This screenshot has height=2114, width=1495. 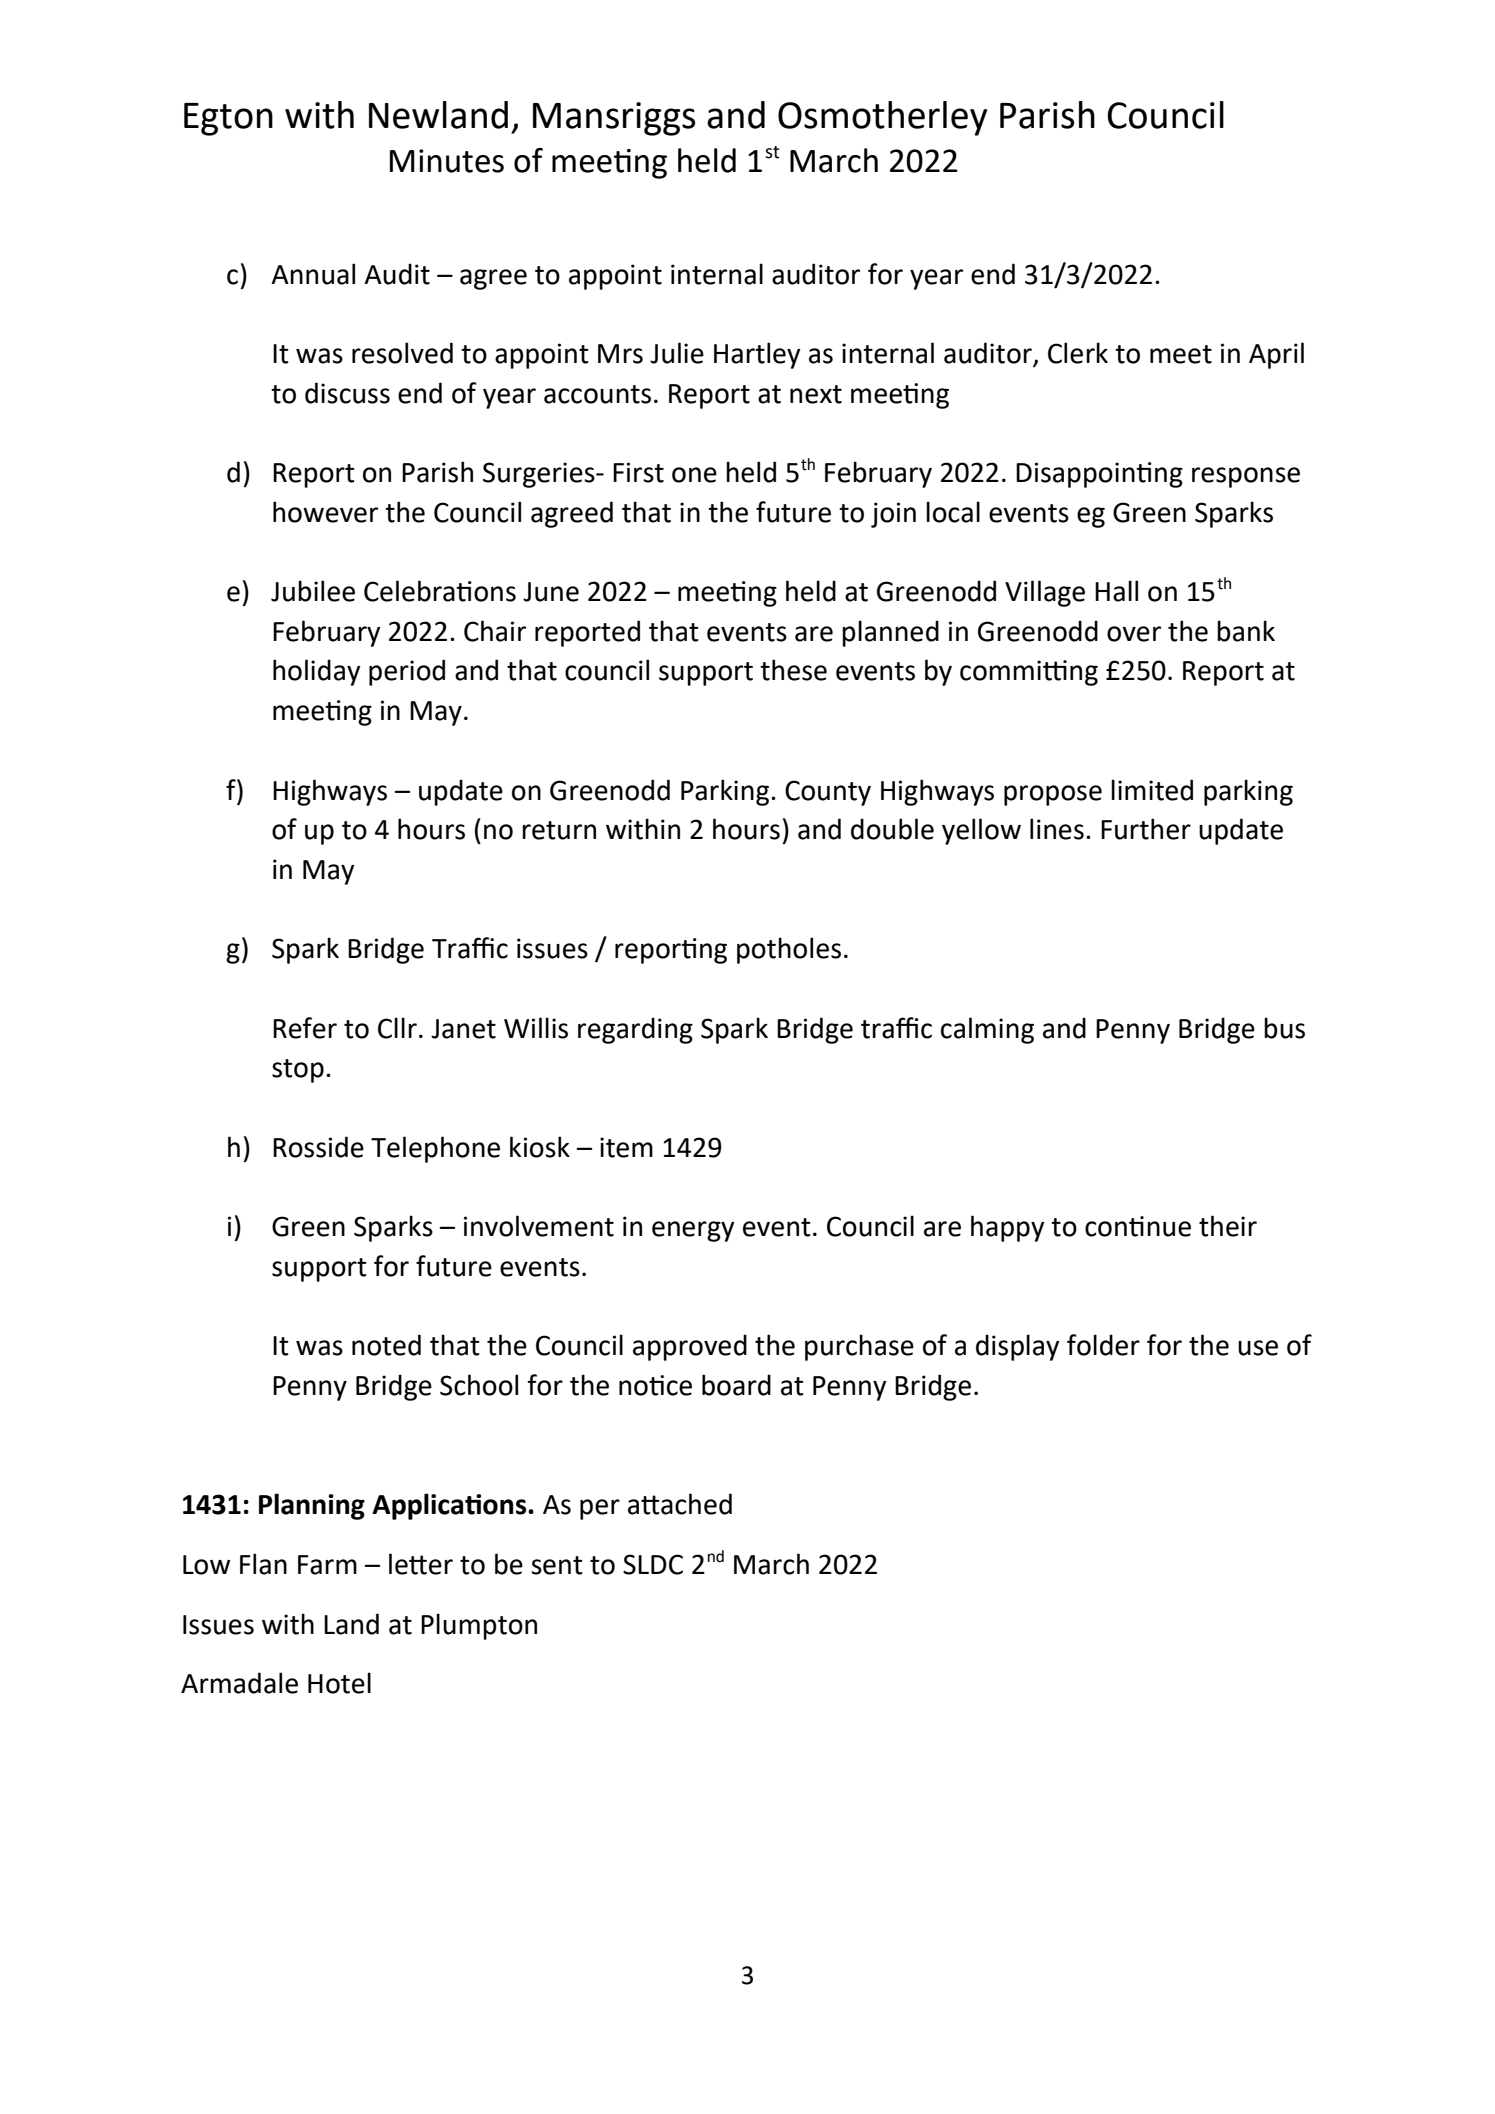 I want to click on Further, so click(x=1146, y=829).
